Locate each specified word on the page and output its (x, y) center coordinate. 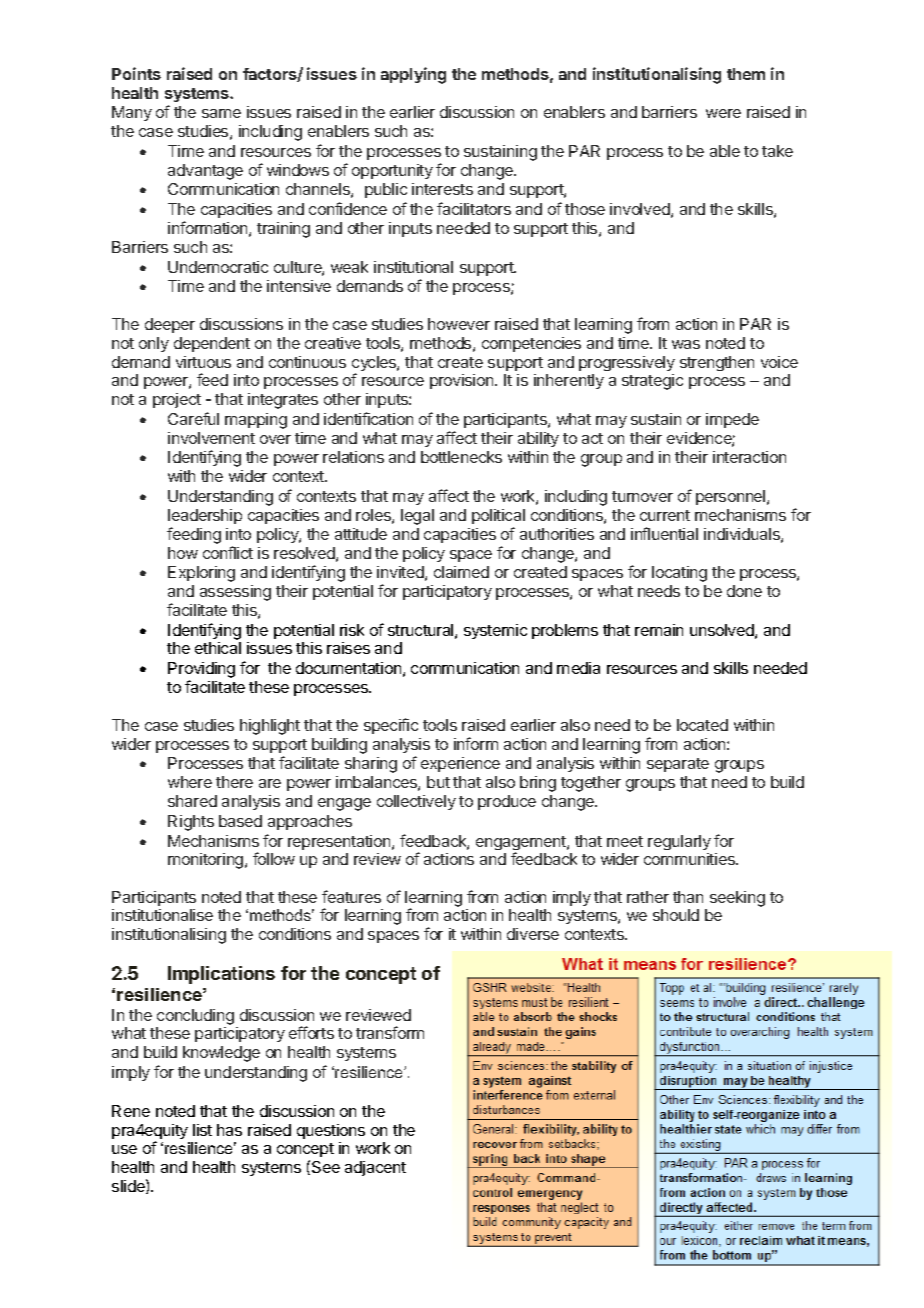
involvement (211, 438)
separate (678, 765)
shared (192, 801)
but (438, 782)
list (202, 1130)
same (221, 113)
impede (732, 420)
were (723, 113)
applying (413, 75)
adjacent (375, 1168)
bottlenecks (461, 457)
